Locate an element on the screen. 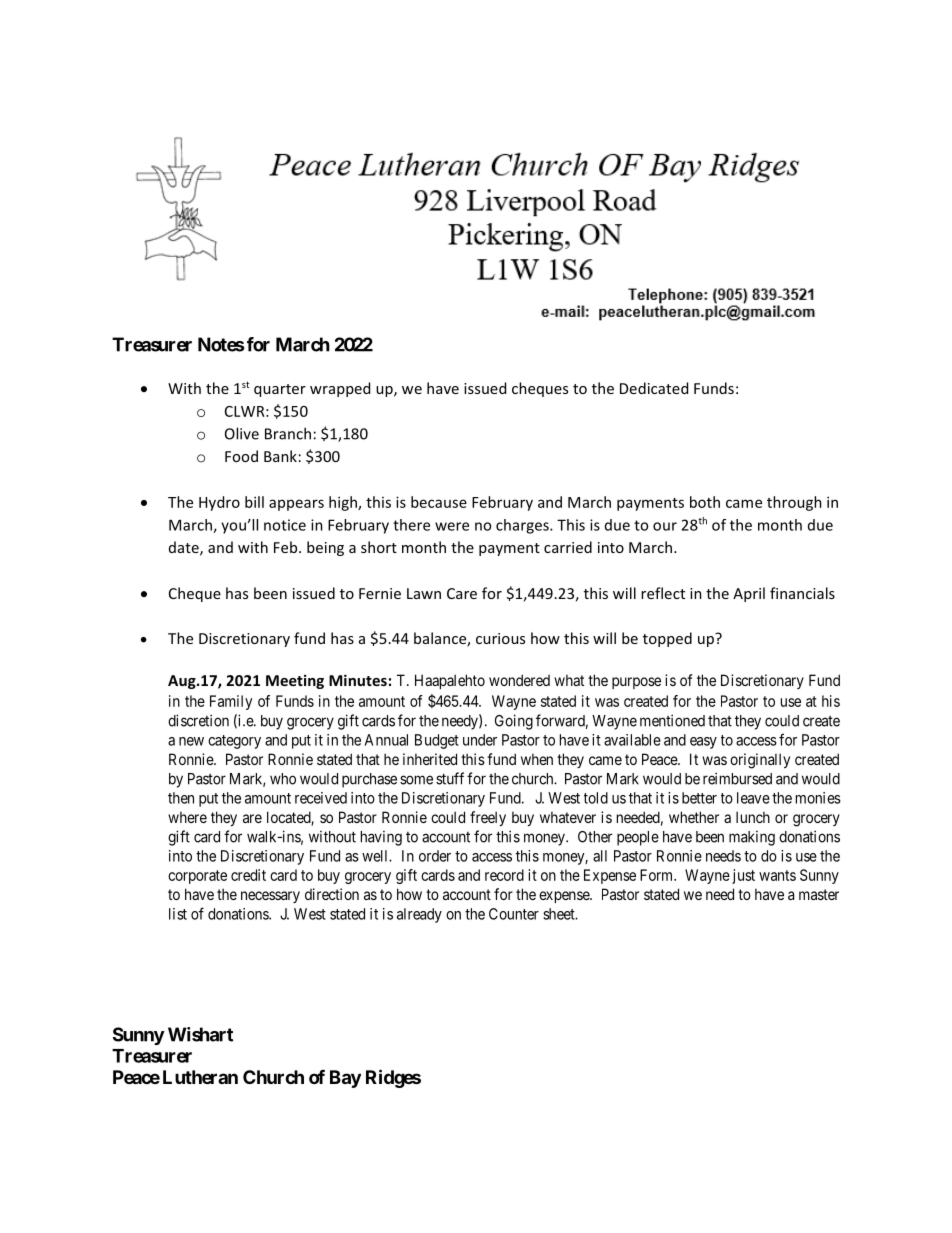 This screenshot has height=1233, width=952. master is located at coordinates (819, 894).
